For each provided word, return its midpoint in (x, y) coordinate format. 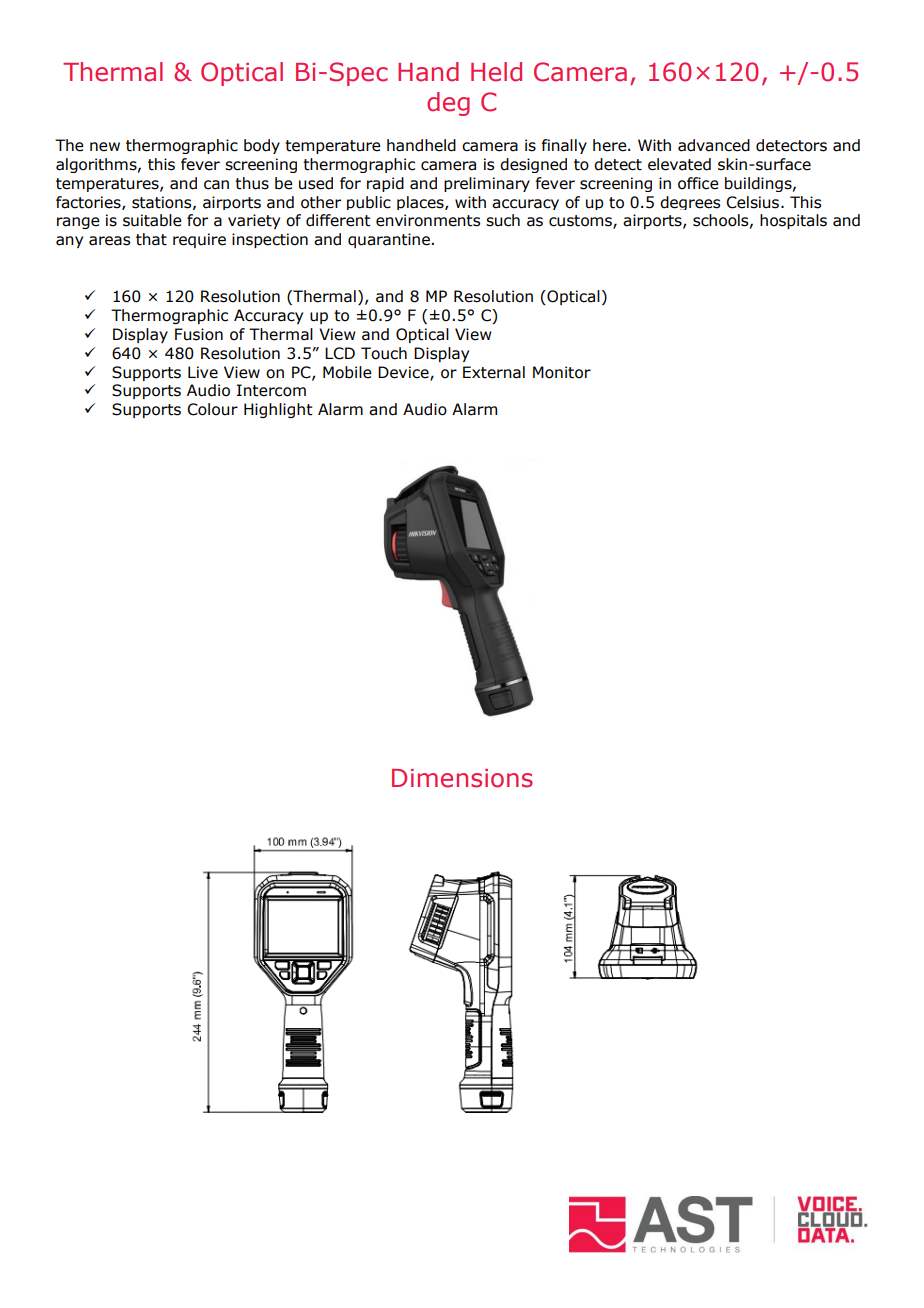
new (105, 147)
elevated (679, 164)
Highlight (278, 410)
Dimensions (462, 778)
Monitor (562, 372)
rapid (385, 184)
